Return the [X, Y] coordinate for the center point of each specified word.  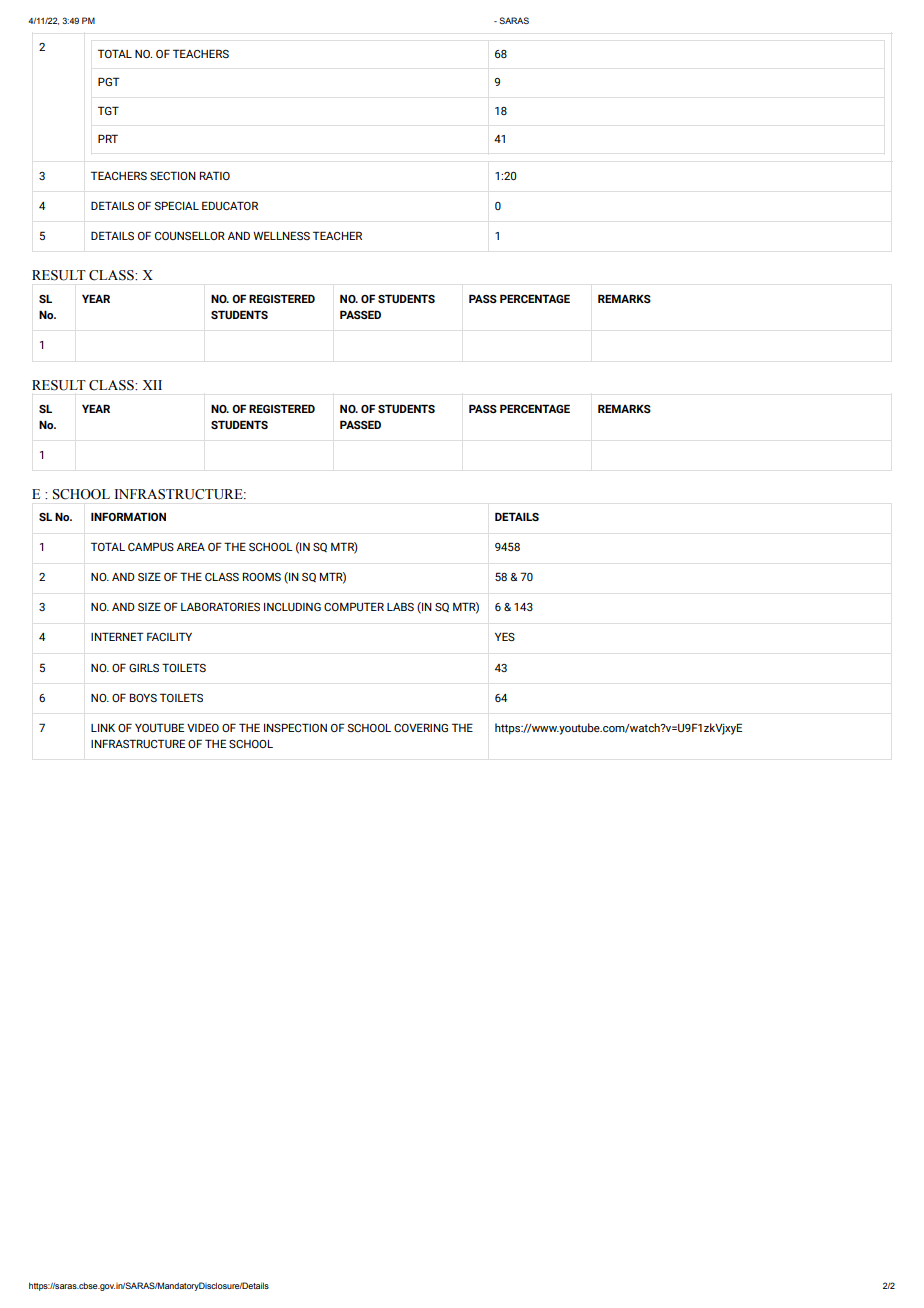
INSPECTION [295, 727]
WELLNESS [281, 235]
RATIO [215, 175]
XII [152, 385]
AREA [191, 546]
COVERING [421, 727]
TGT [108, 110]
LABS [400, 606]
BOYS [143, 697]
